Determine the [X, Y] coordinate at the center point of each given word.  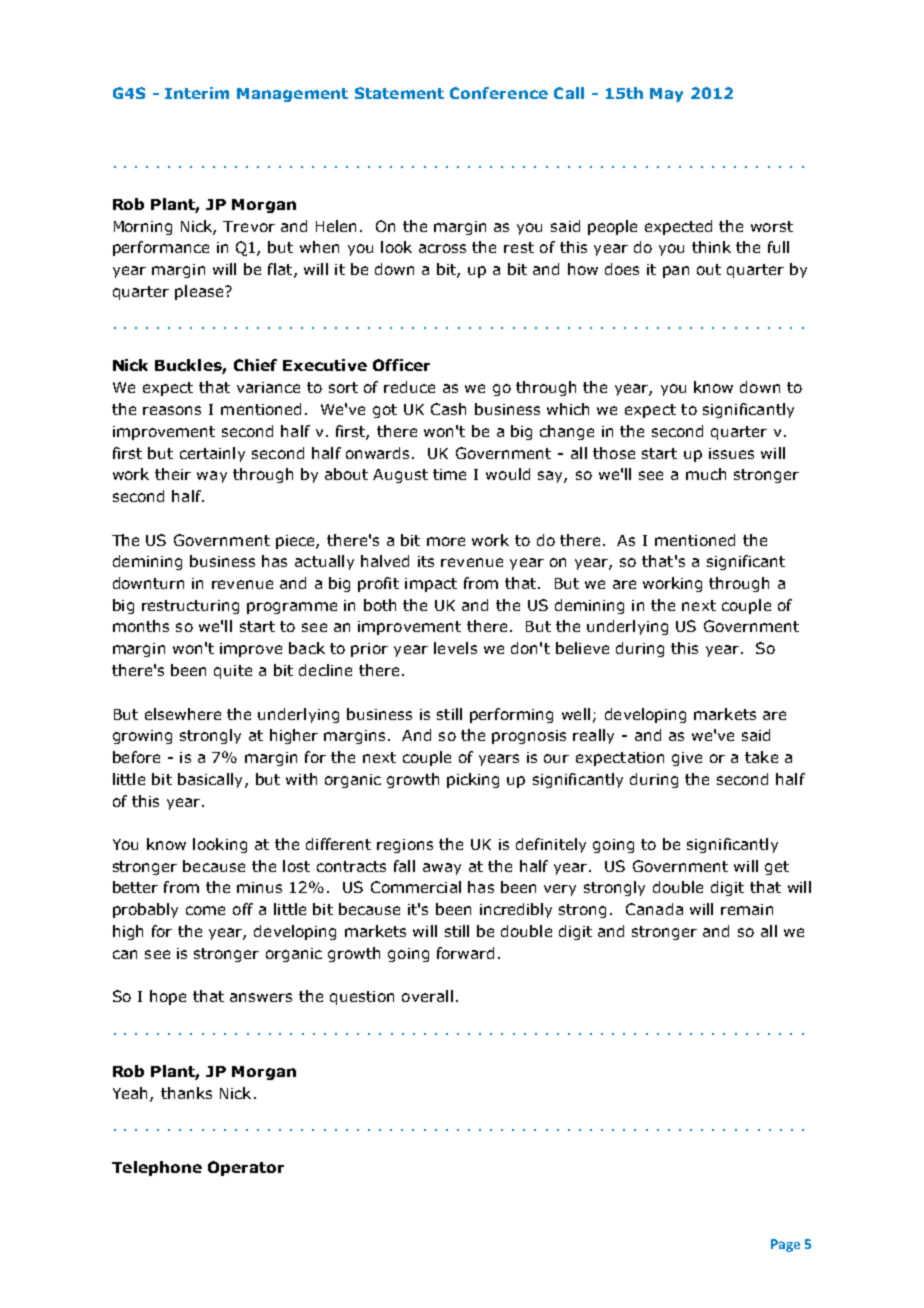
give [687, 759]
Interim [197, 93]
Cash [448, 409]
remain [747, 909]
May [666, 95]
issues [731, 453]
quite [233, 672]
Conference [499, 93]
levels [455, 648]
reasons [172, 410]
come [205, 910]
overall [427, 996]
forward [465, 953]
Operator [246, 1168]
